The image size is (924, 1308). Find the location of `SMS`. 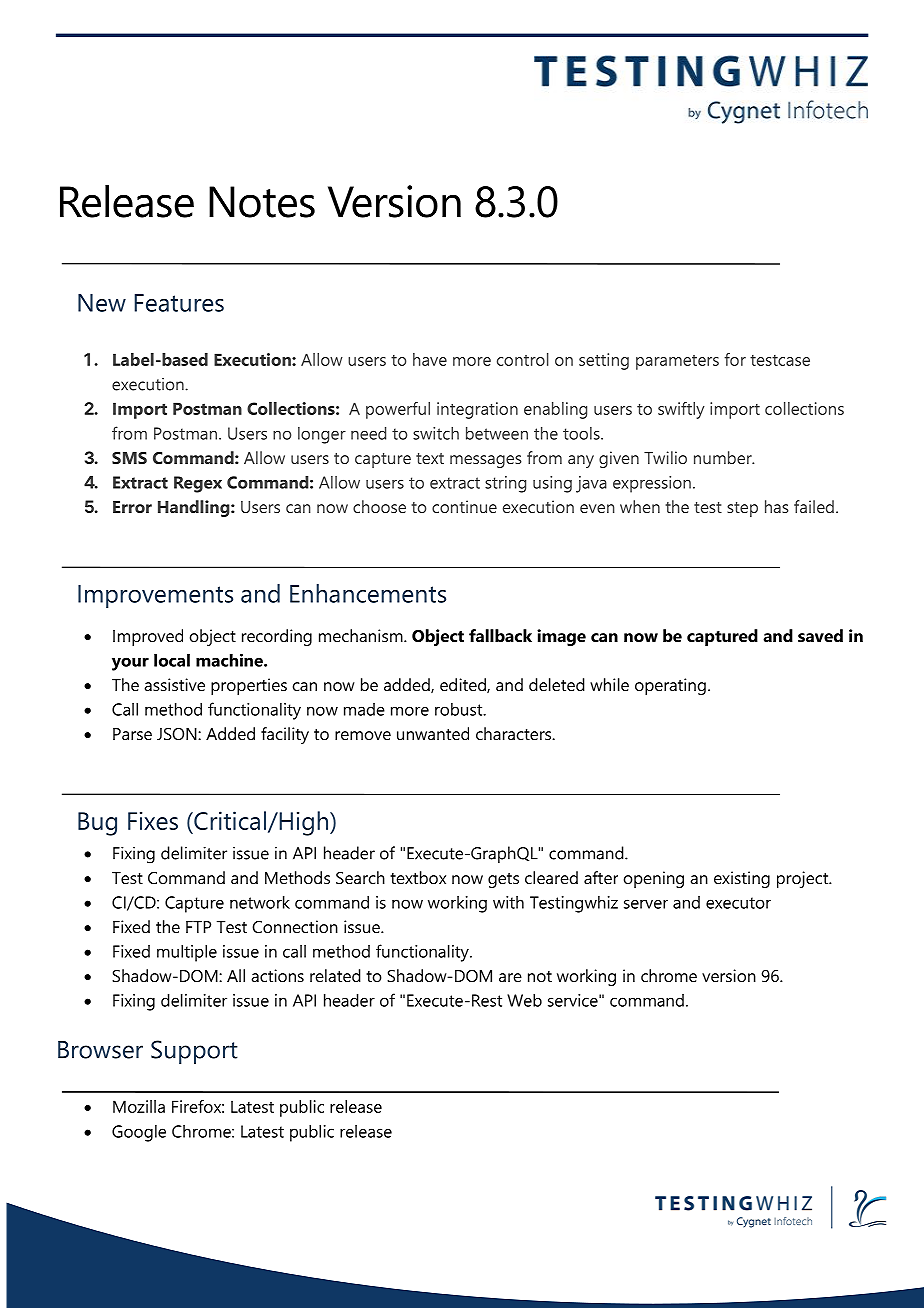

SMS is located at coordinates (129, 458).
